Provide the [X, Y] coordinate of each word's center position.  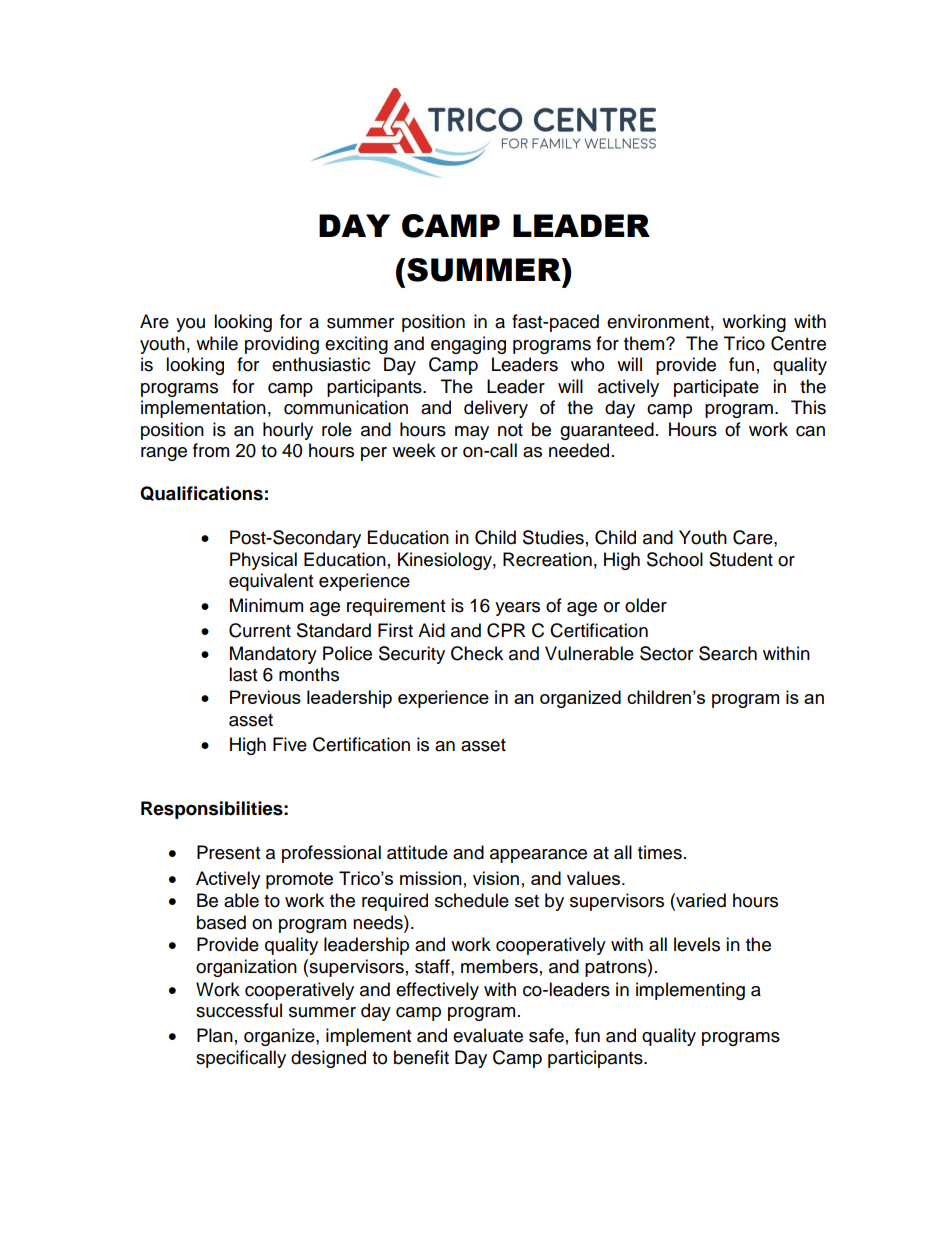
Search [728, 653]
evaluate [488, 1035]
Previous [265, 697]
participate [716, 388]
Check [477, 653]
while [217, 343]
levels [697, 944]
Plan [215, 1035]
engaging [468, 345]
